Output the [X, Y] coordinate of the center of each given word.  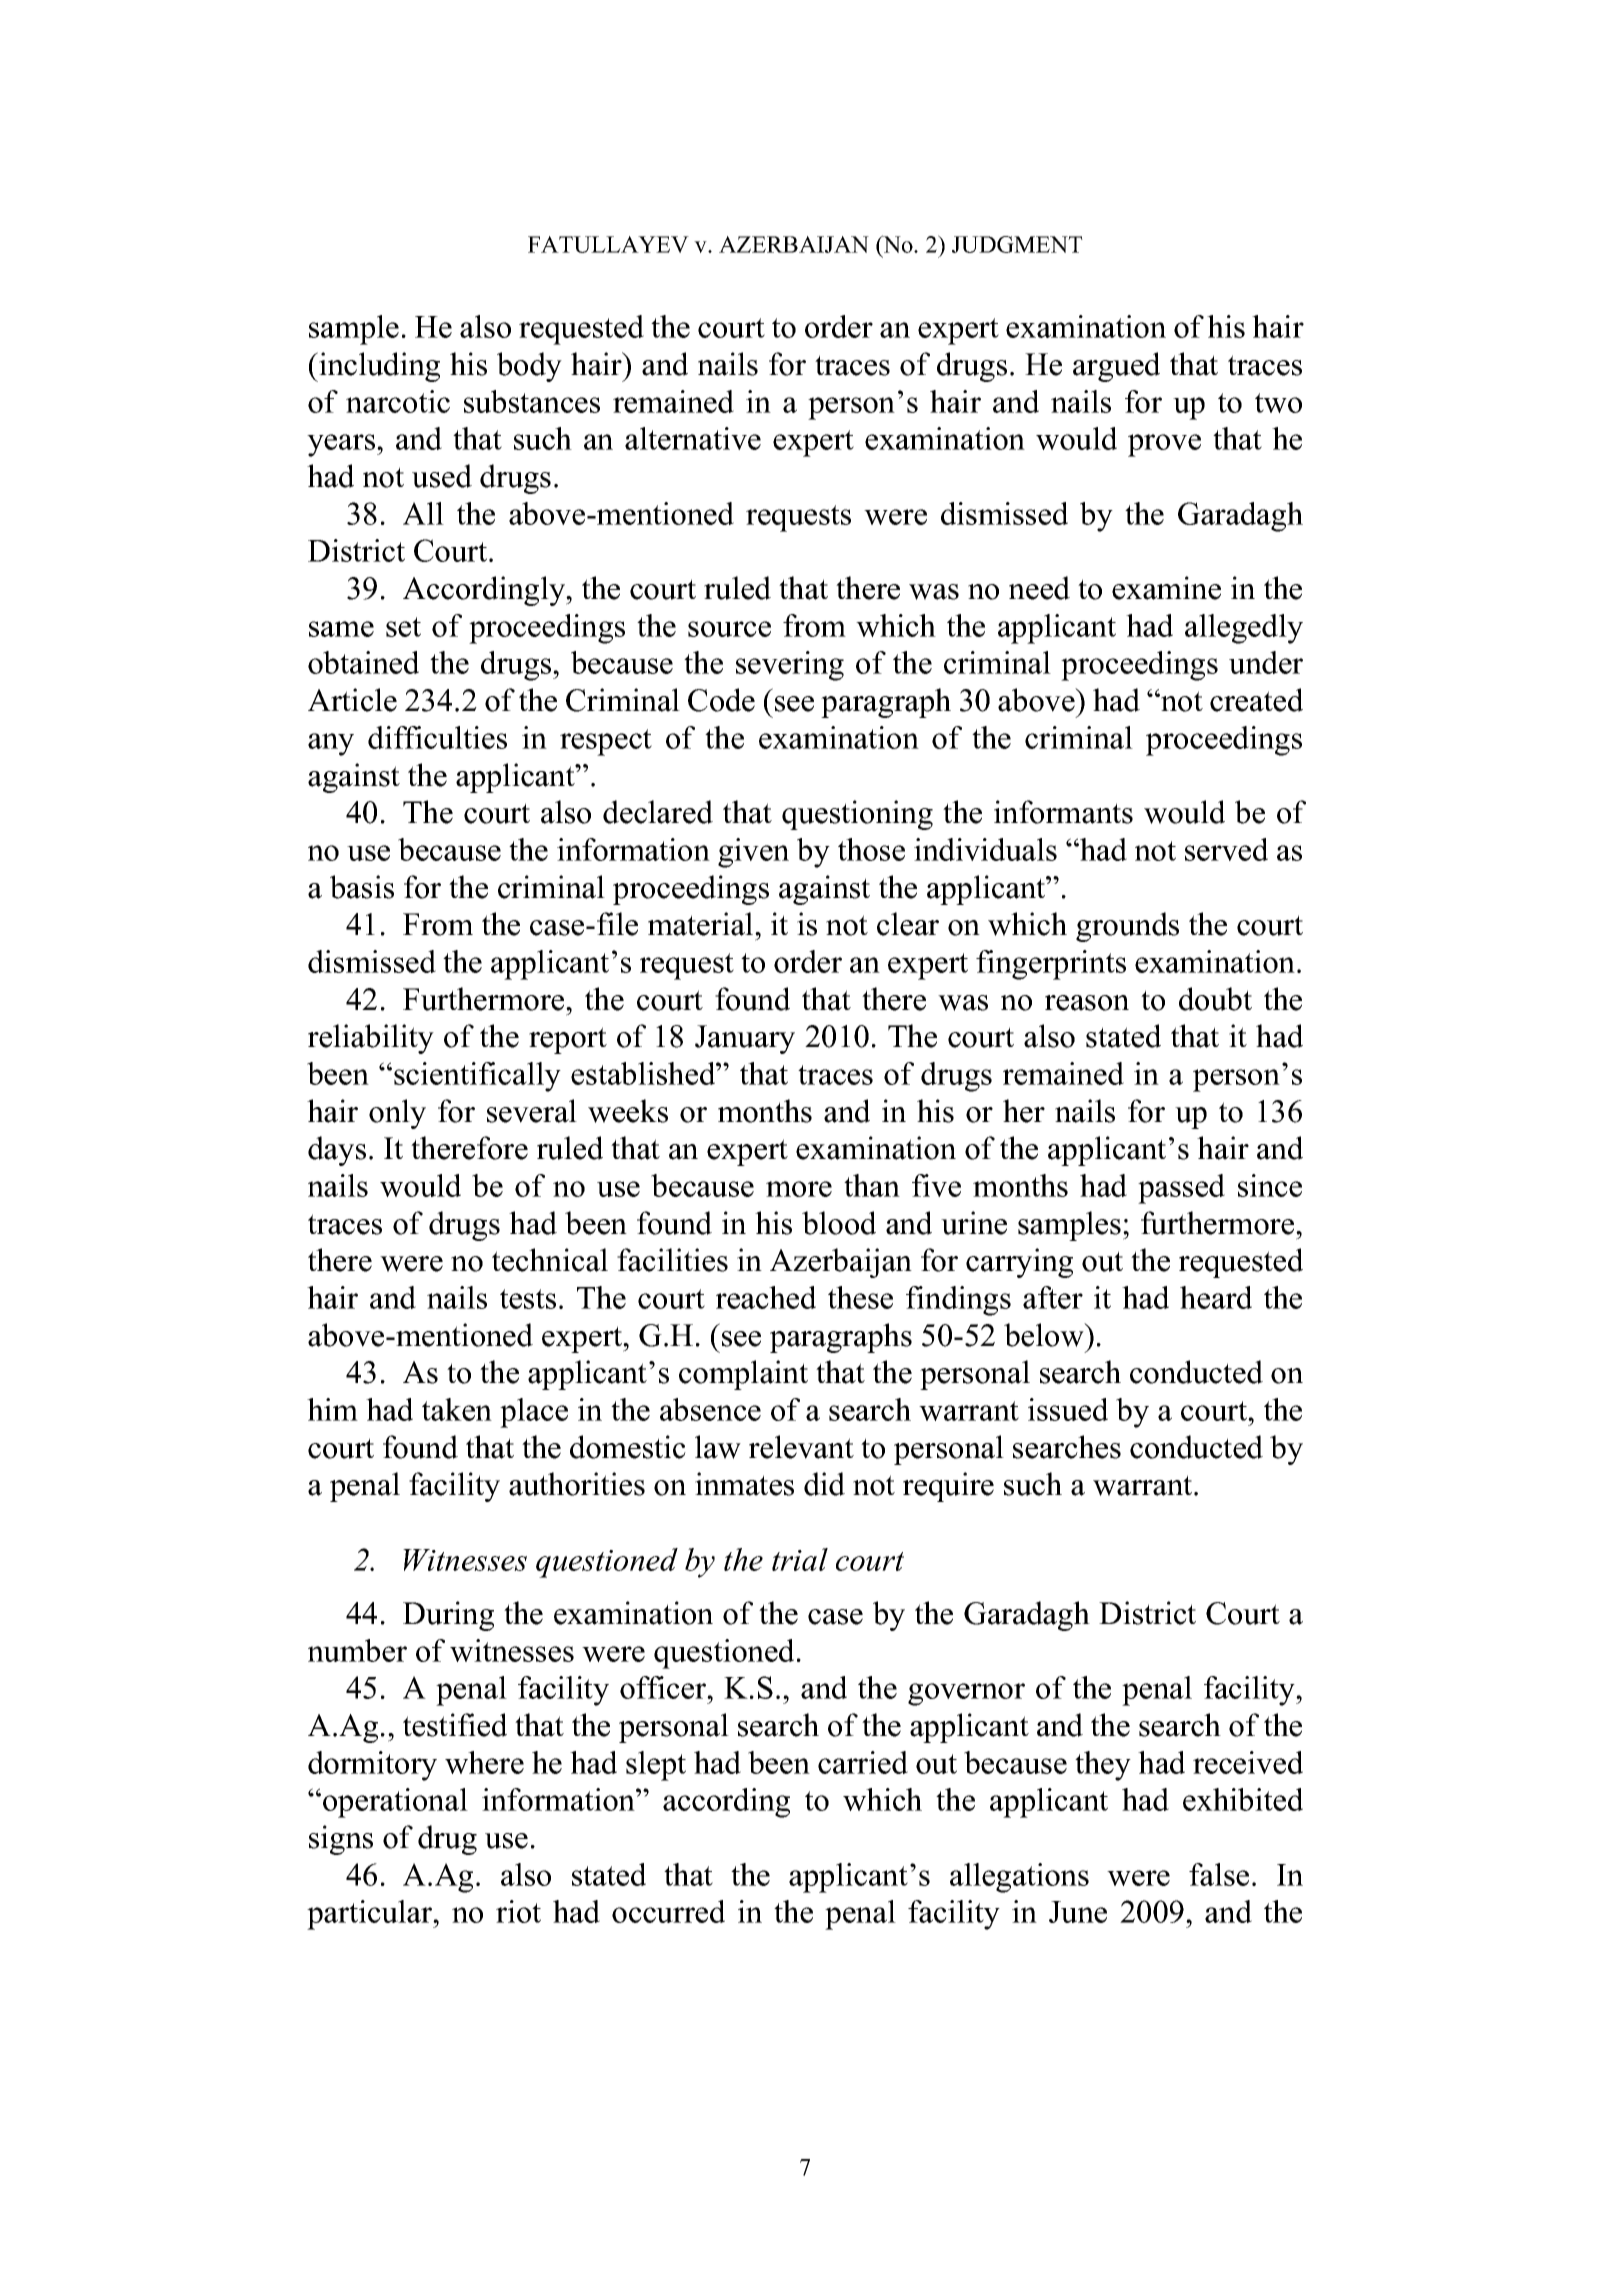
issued [1068, 1409]
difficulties [437, 737]
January [745, 1039]
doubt [1215, 999]
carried [863, 1762]
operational [395, 1803]
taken [457, 1409]
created [1256, 700]
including [378, 367]
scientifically [477, 1077]
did [824, 1484]
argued [1116, 367]
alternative [693, 438]
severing [790, 666]
